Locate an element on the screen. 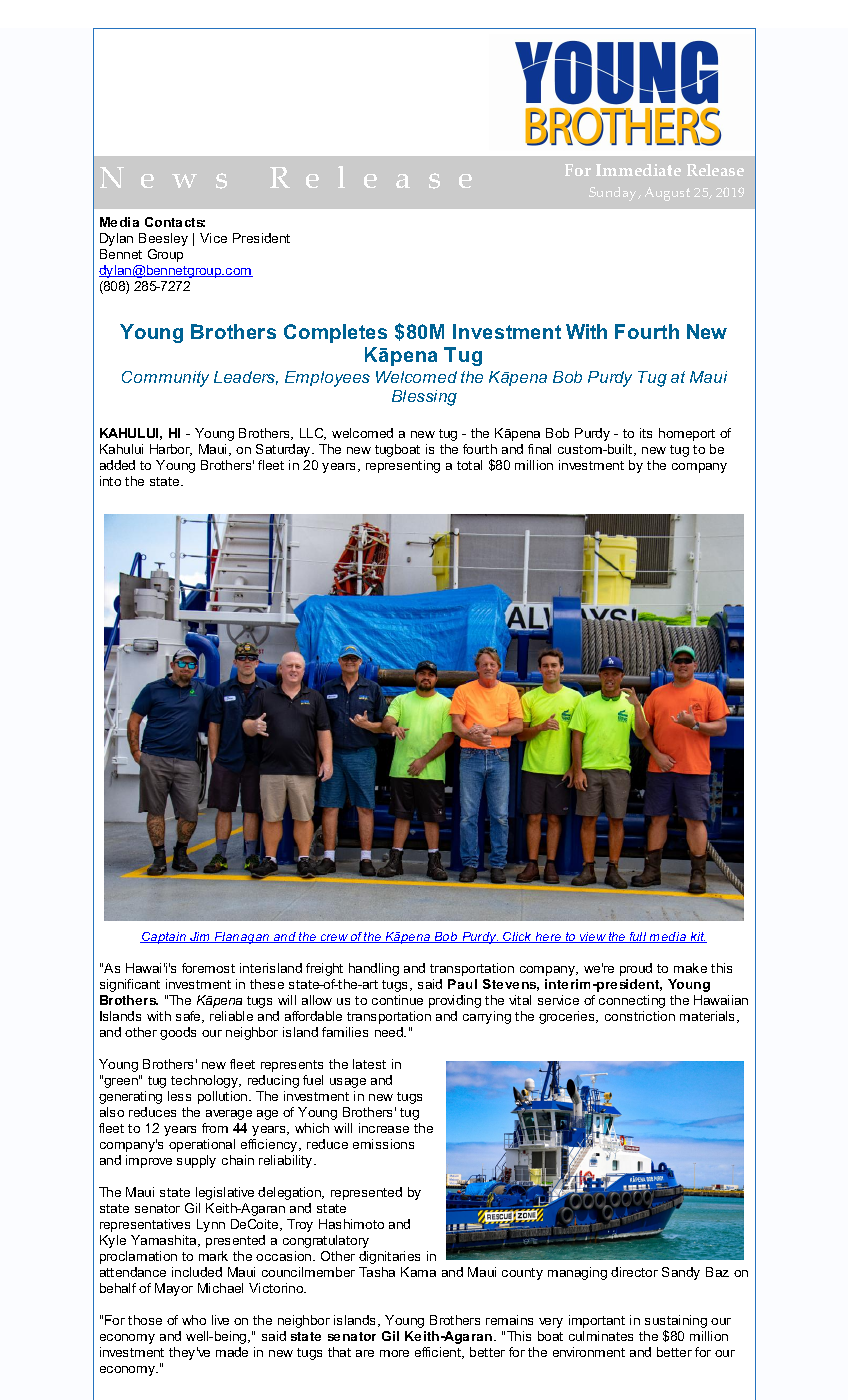 The width and height of the screenshot is (849, 1400). sustaining is located at coordinates (676, 1323).
